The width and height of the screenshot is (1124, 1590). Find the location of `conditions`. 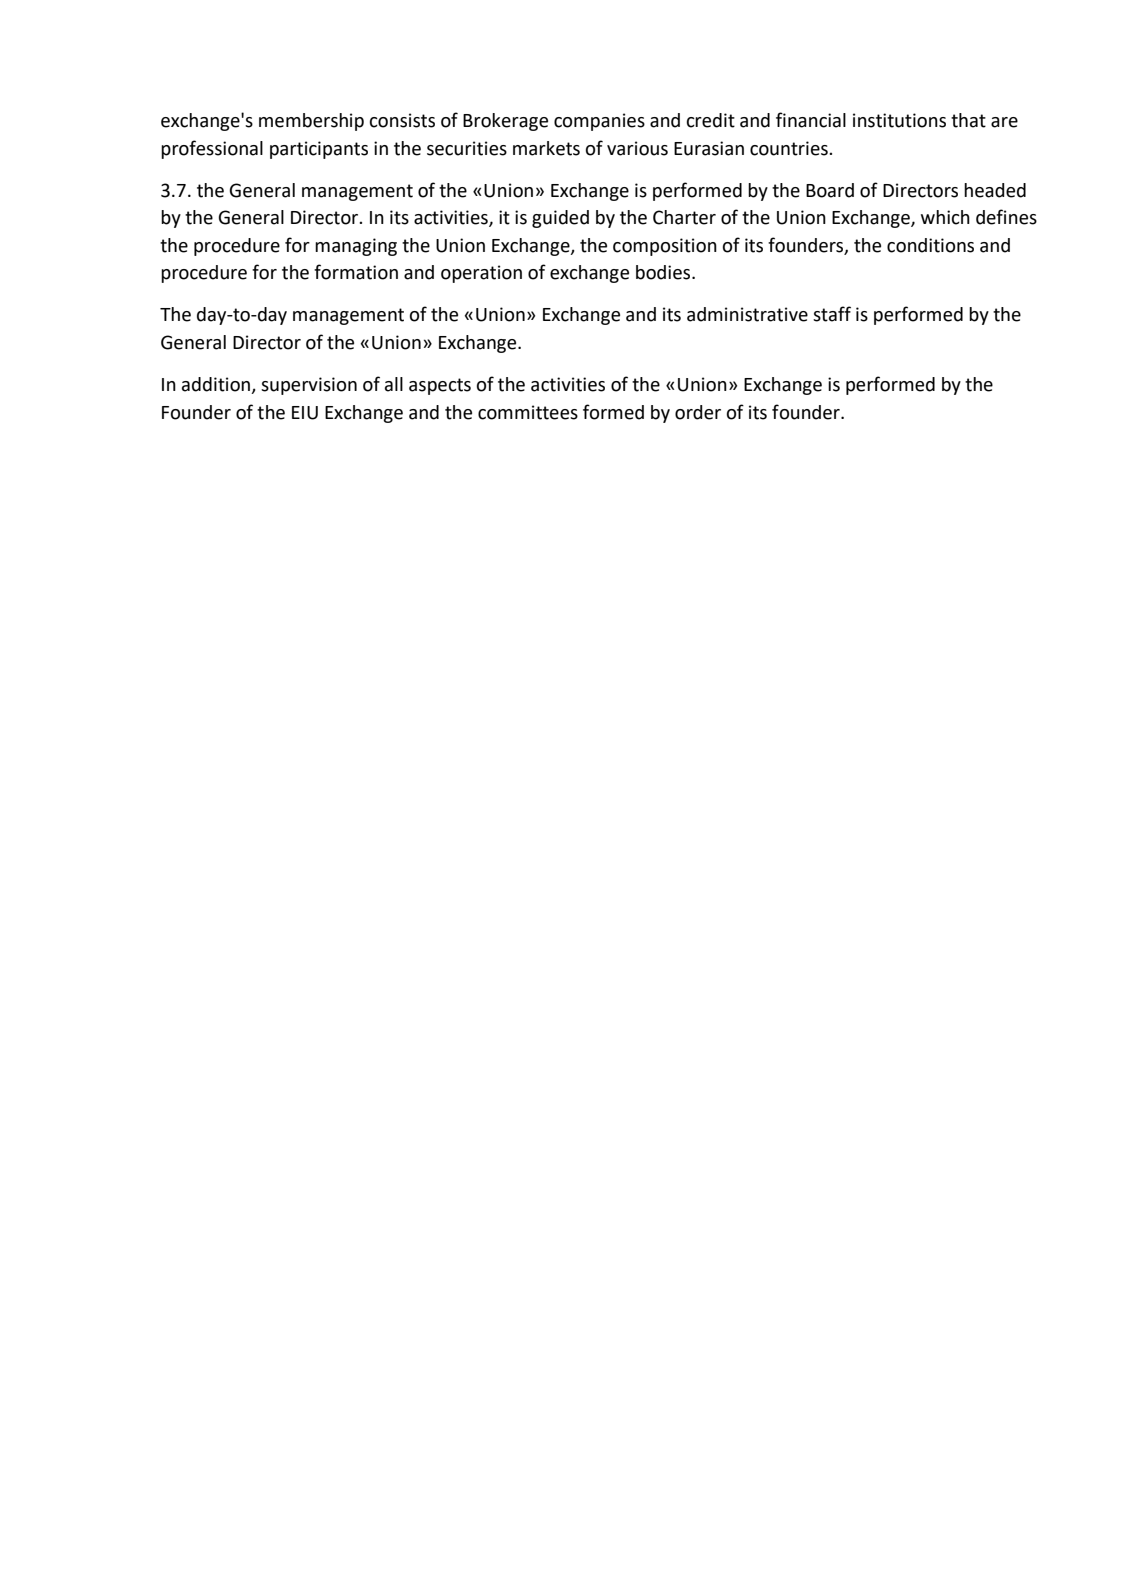

conditions is located at coordinates (930, 245).
